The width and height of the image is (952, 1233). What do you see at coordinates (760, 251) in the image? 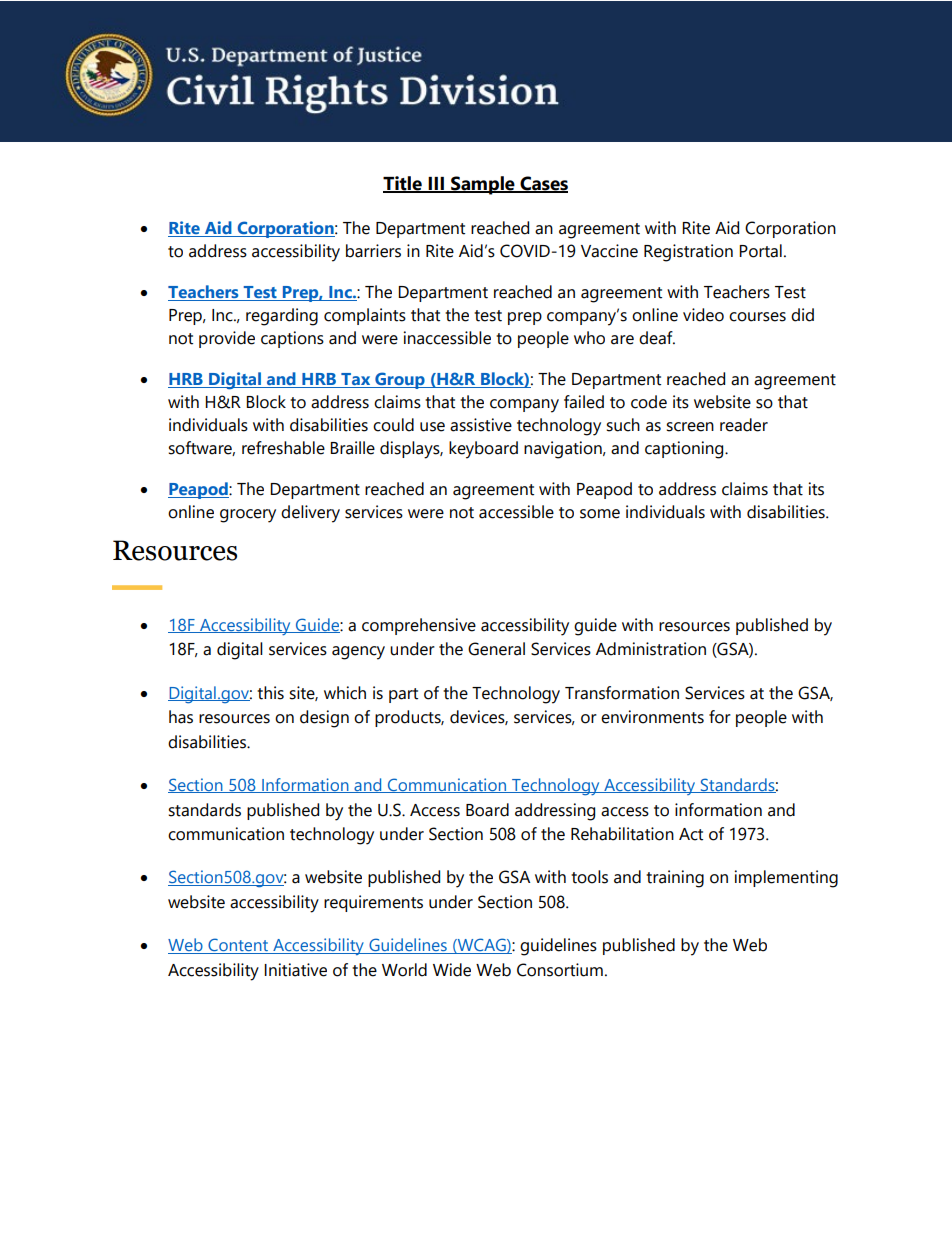
I see `Portal` at bounding box center [760, 251].
